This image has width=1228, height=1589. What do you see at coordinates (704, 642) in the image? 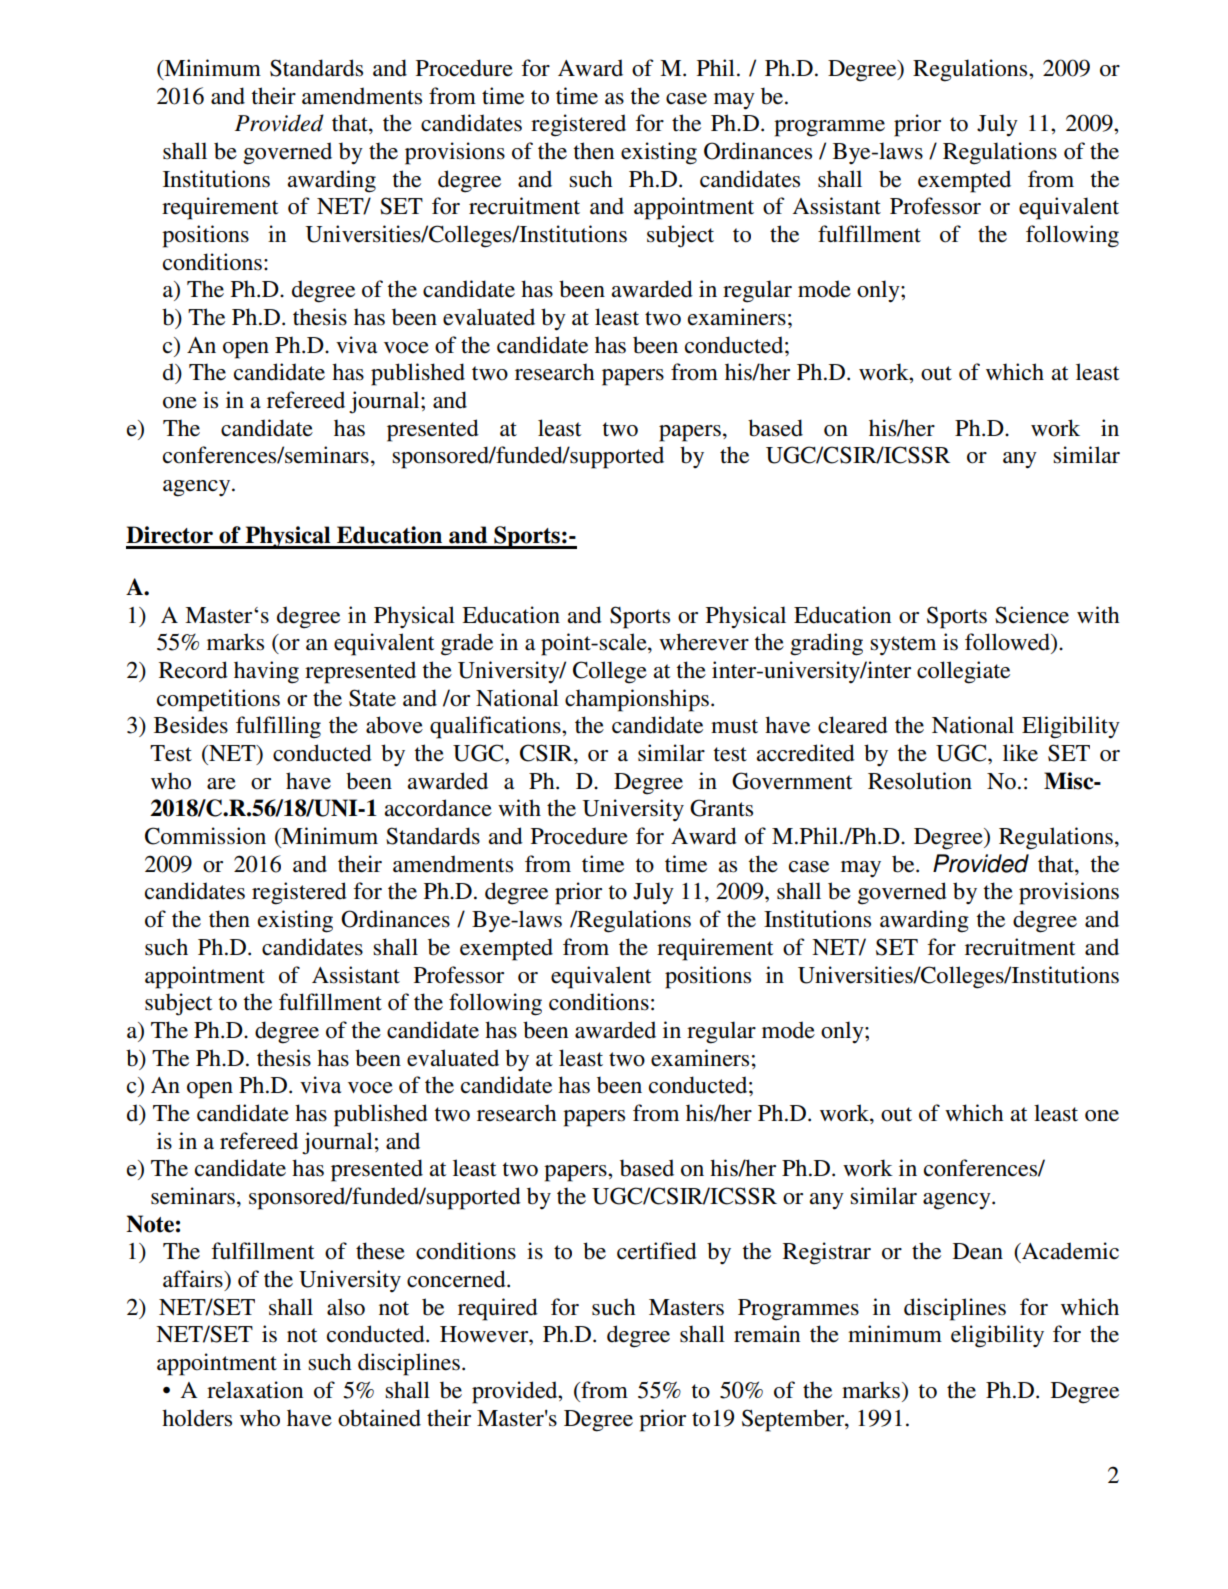
I see `wherever` at bounding box center [704, 642].
